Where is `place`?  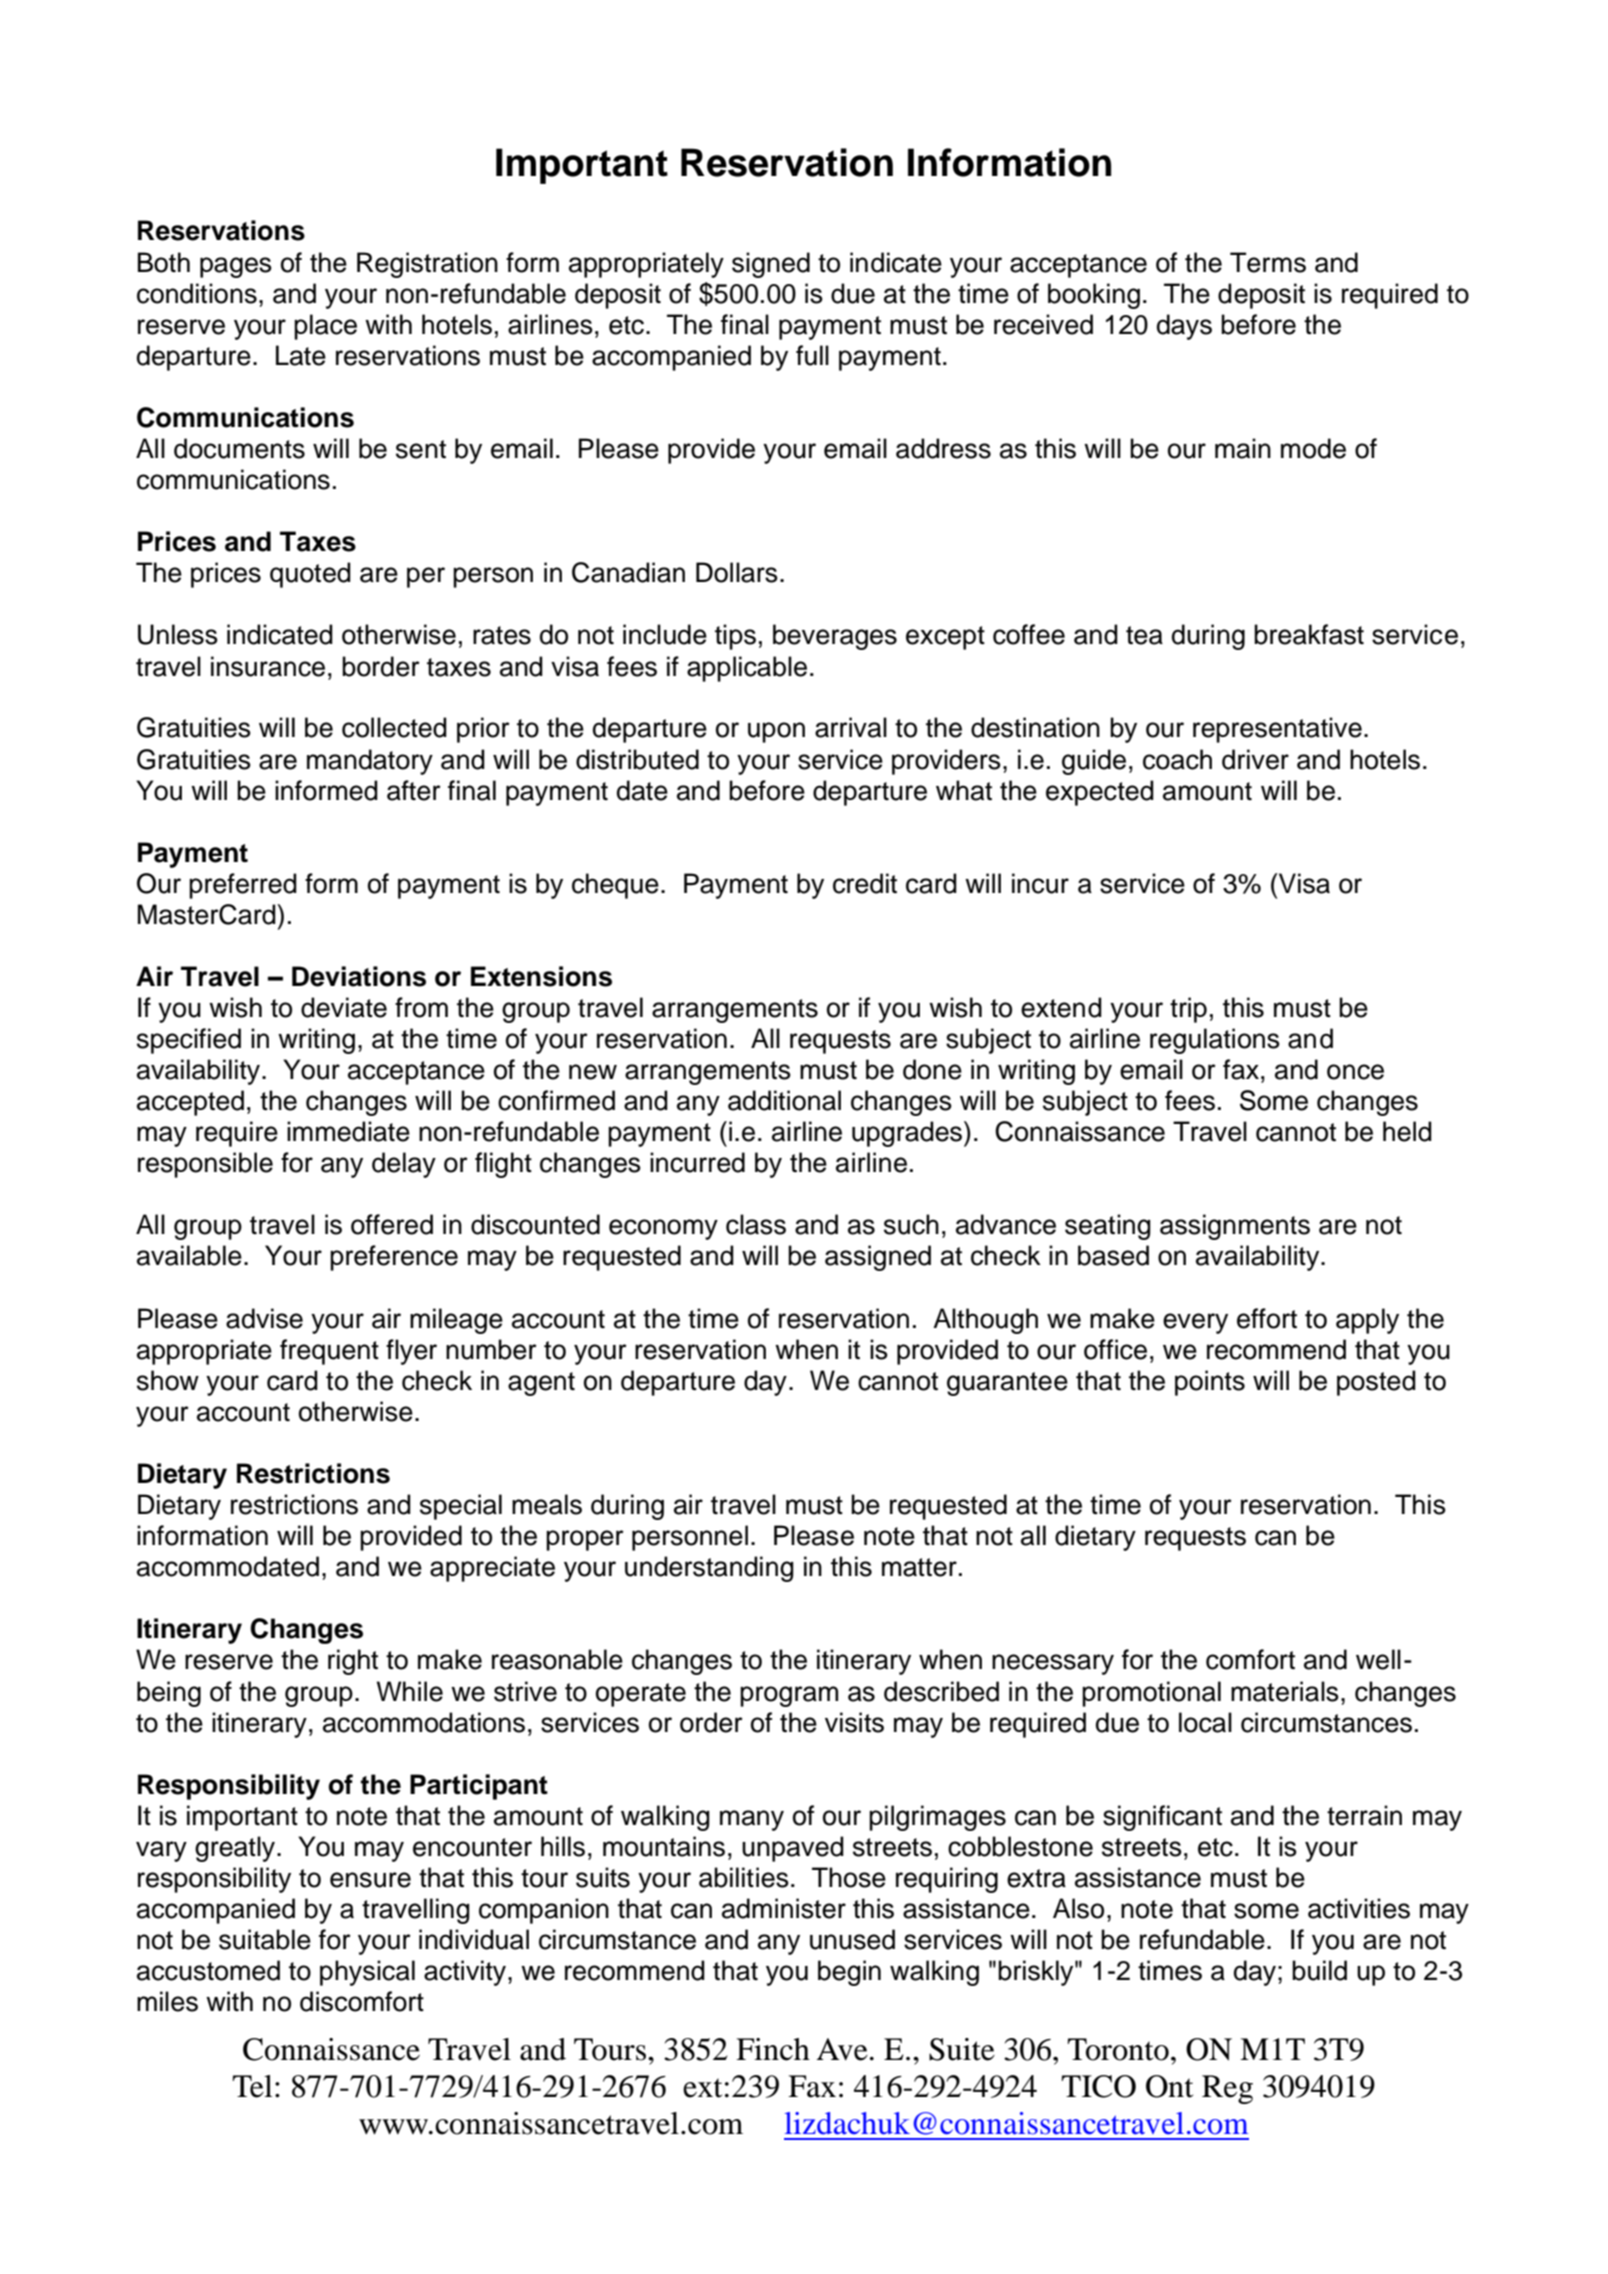
place is located at coordinates (325, 327).
